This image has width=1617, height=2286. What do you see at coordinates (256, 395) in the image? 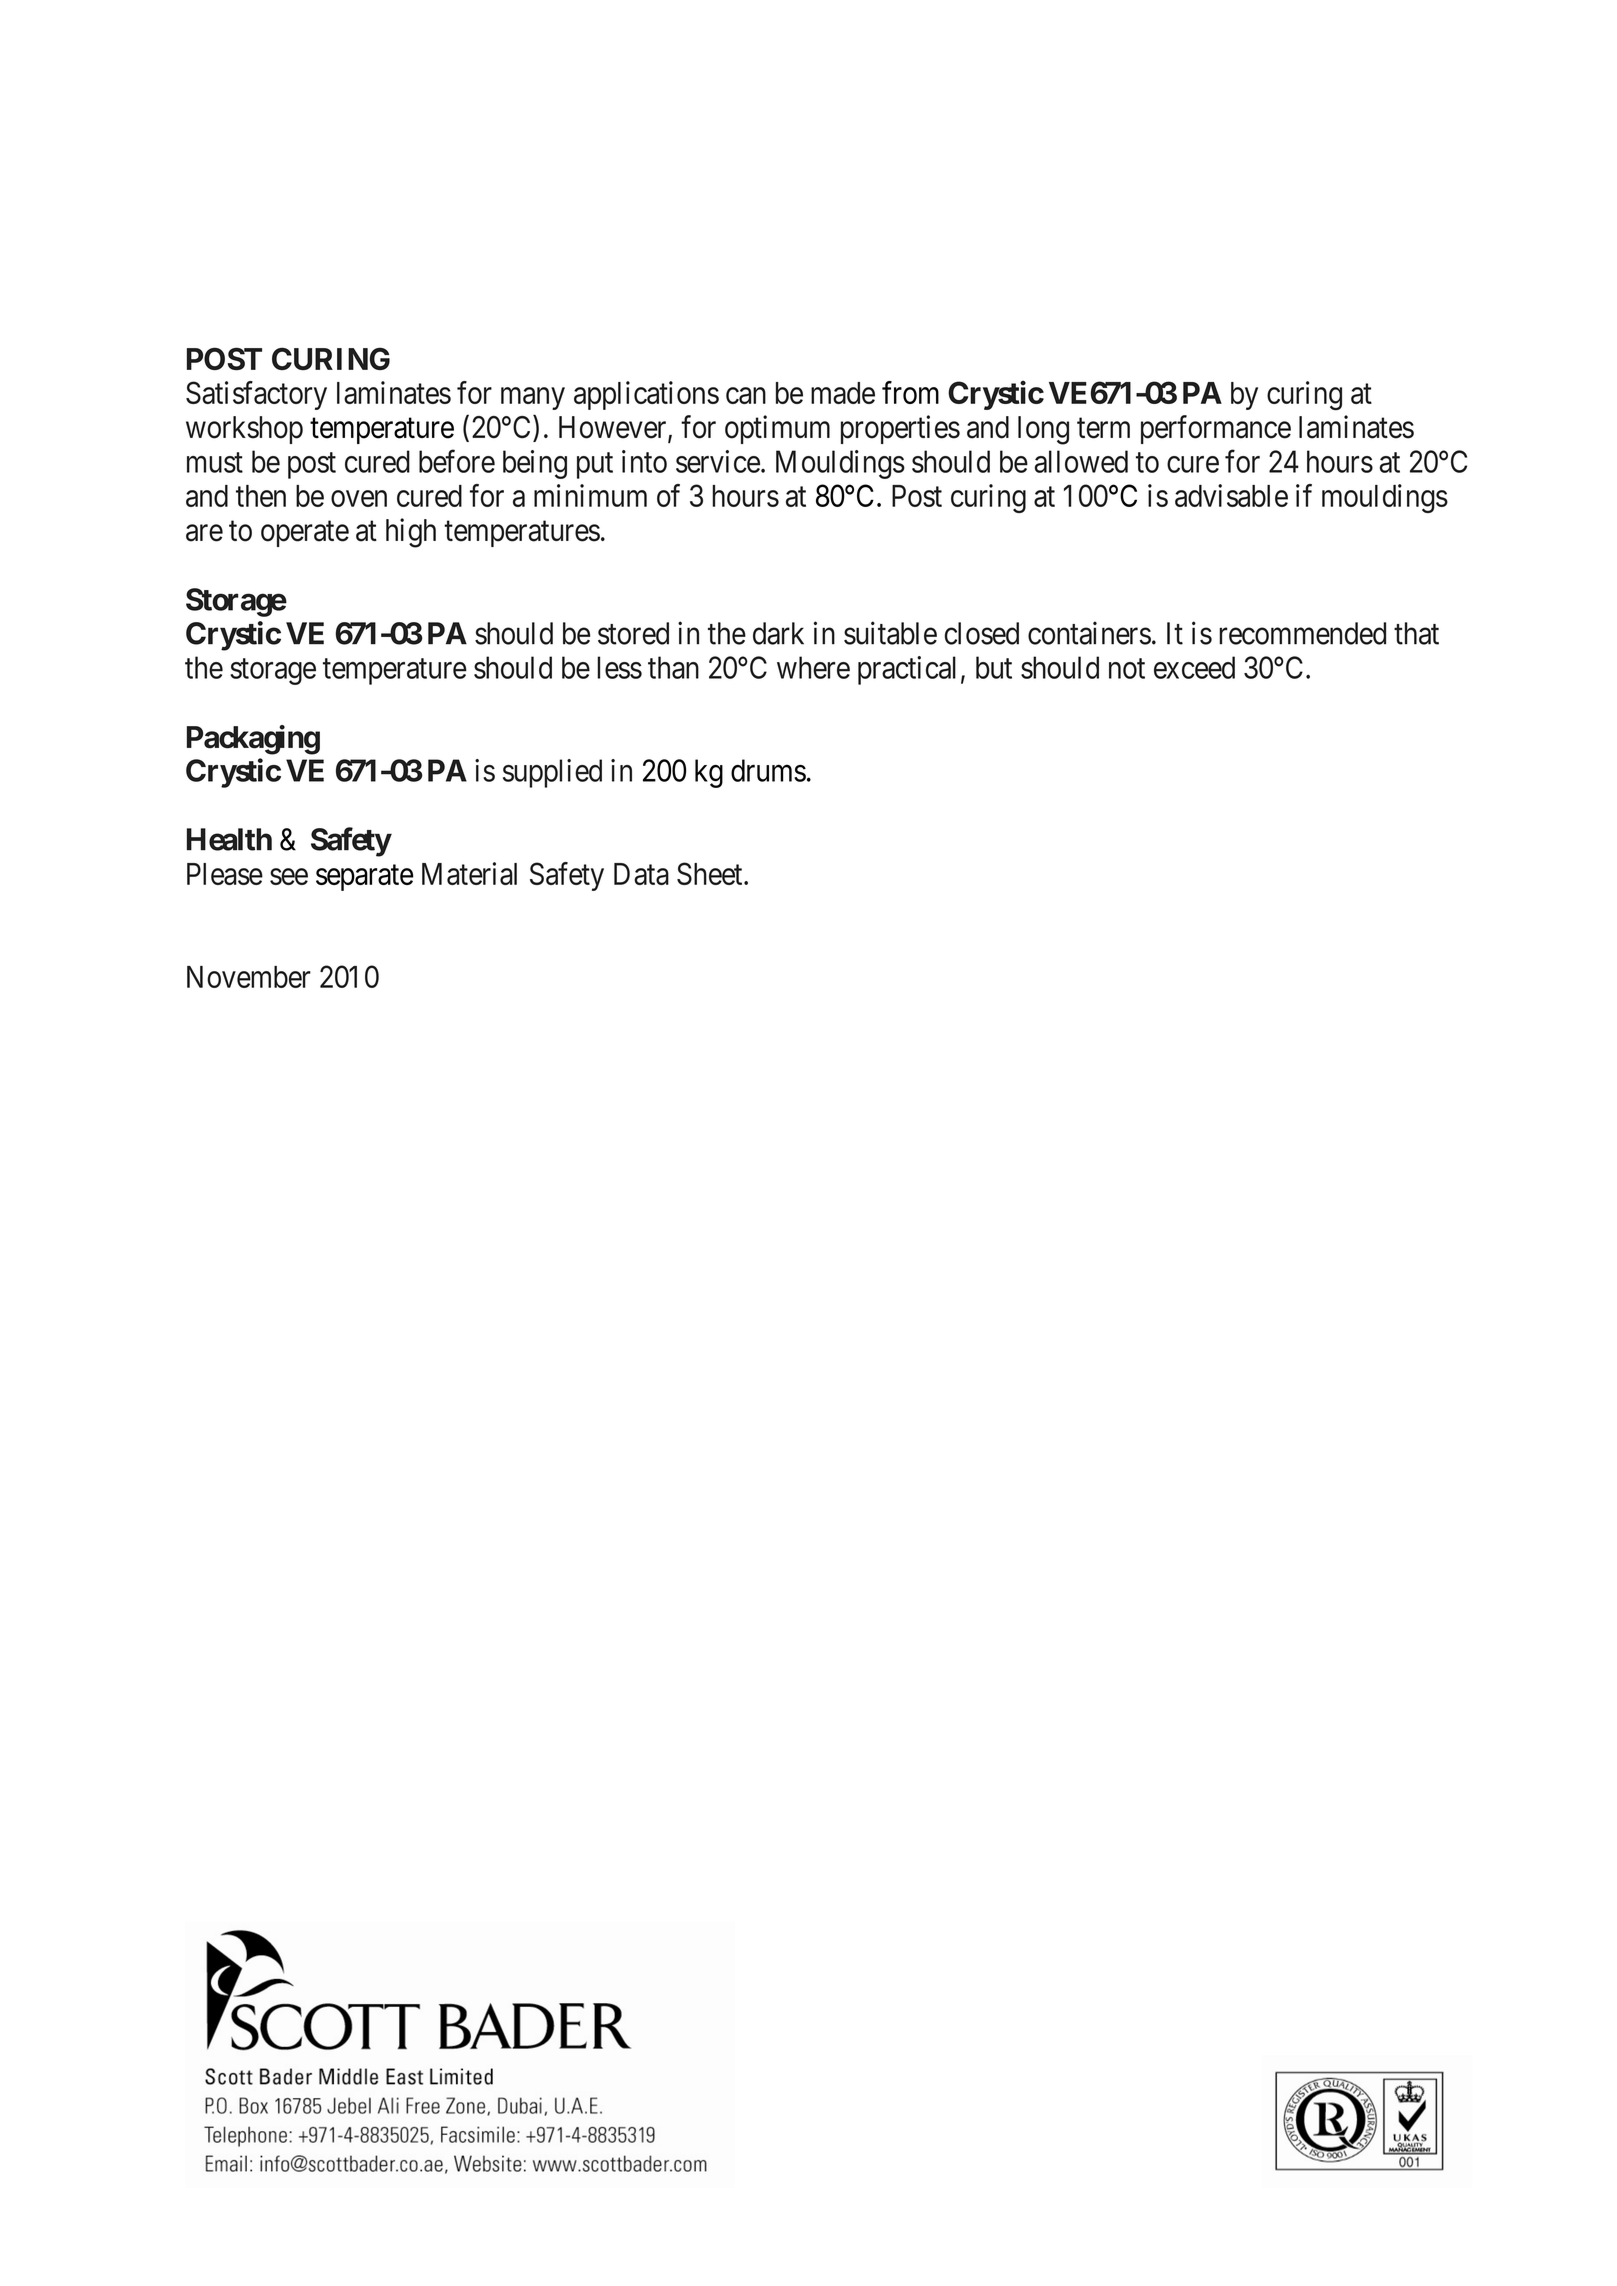
I see `Satisfactory` at bounding box center [256, 395].
